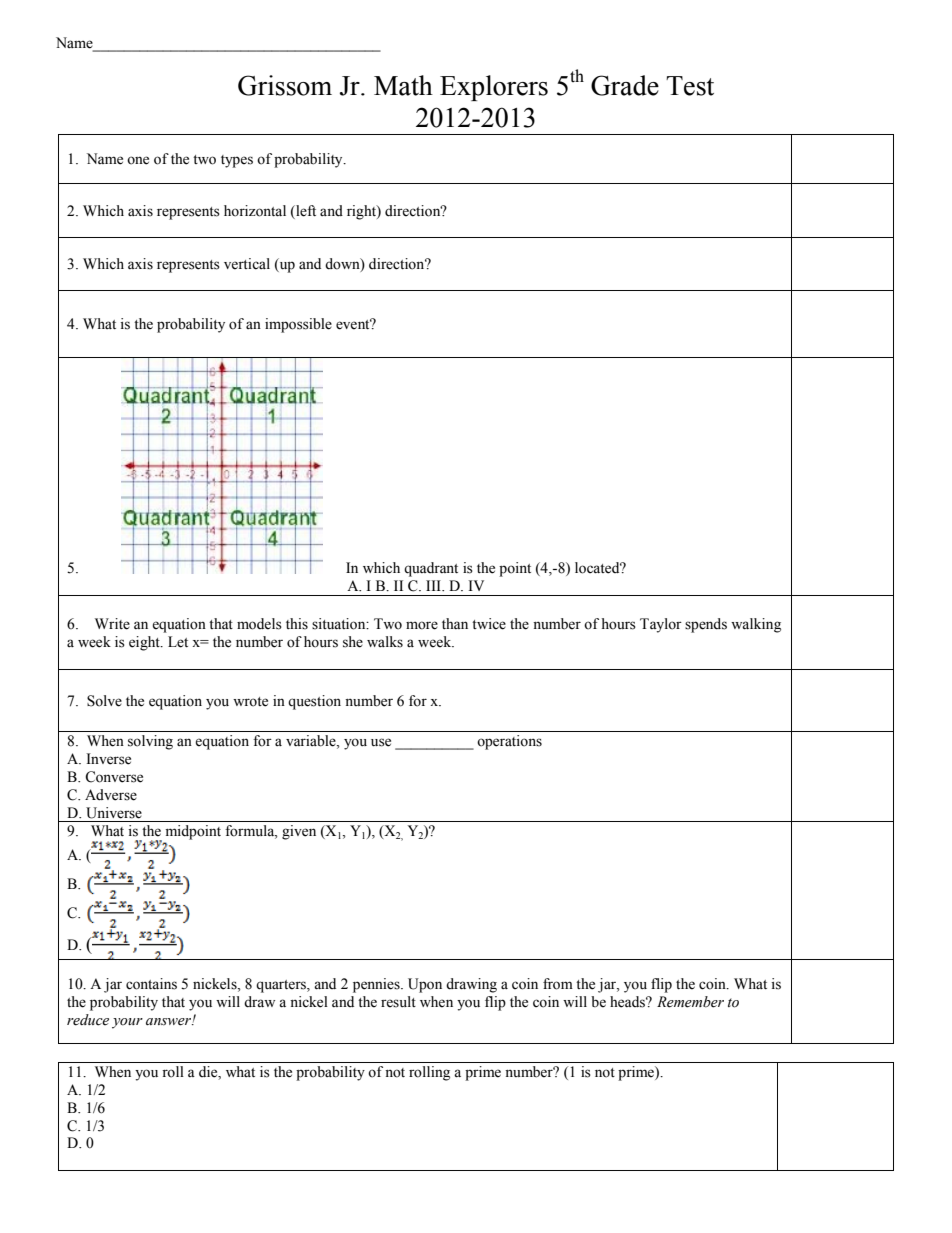 This screenshot has height=1233, width=952. What do you see at coordinates (690, 86) in the screenshot?
I see `Test` at bounding box center [690, 86].
